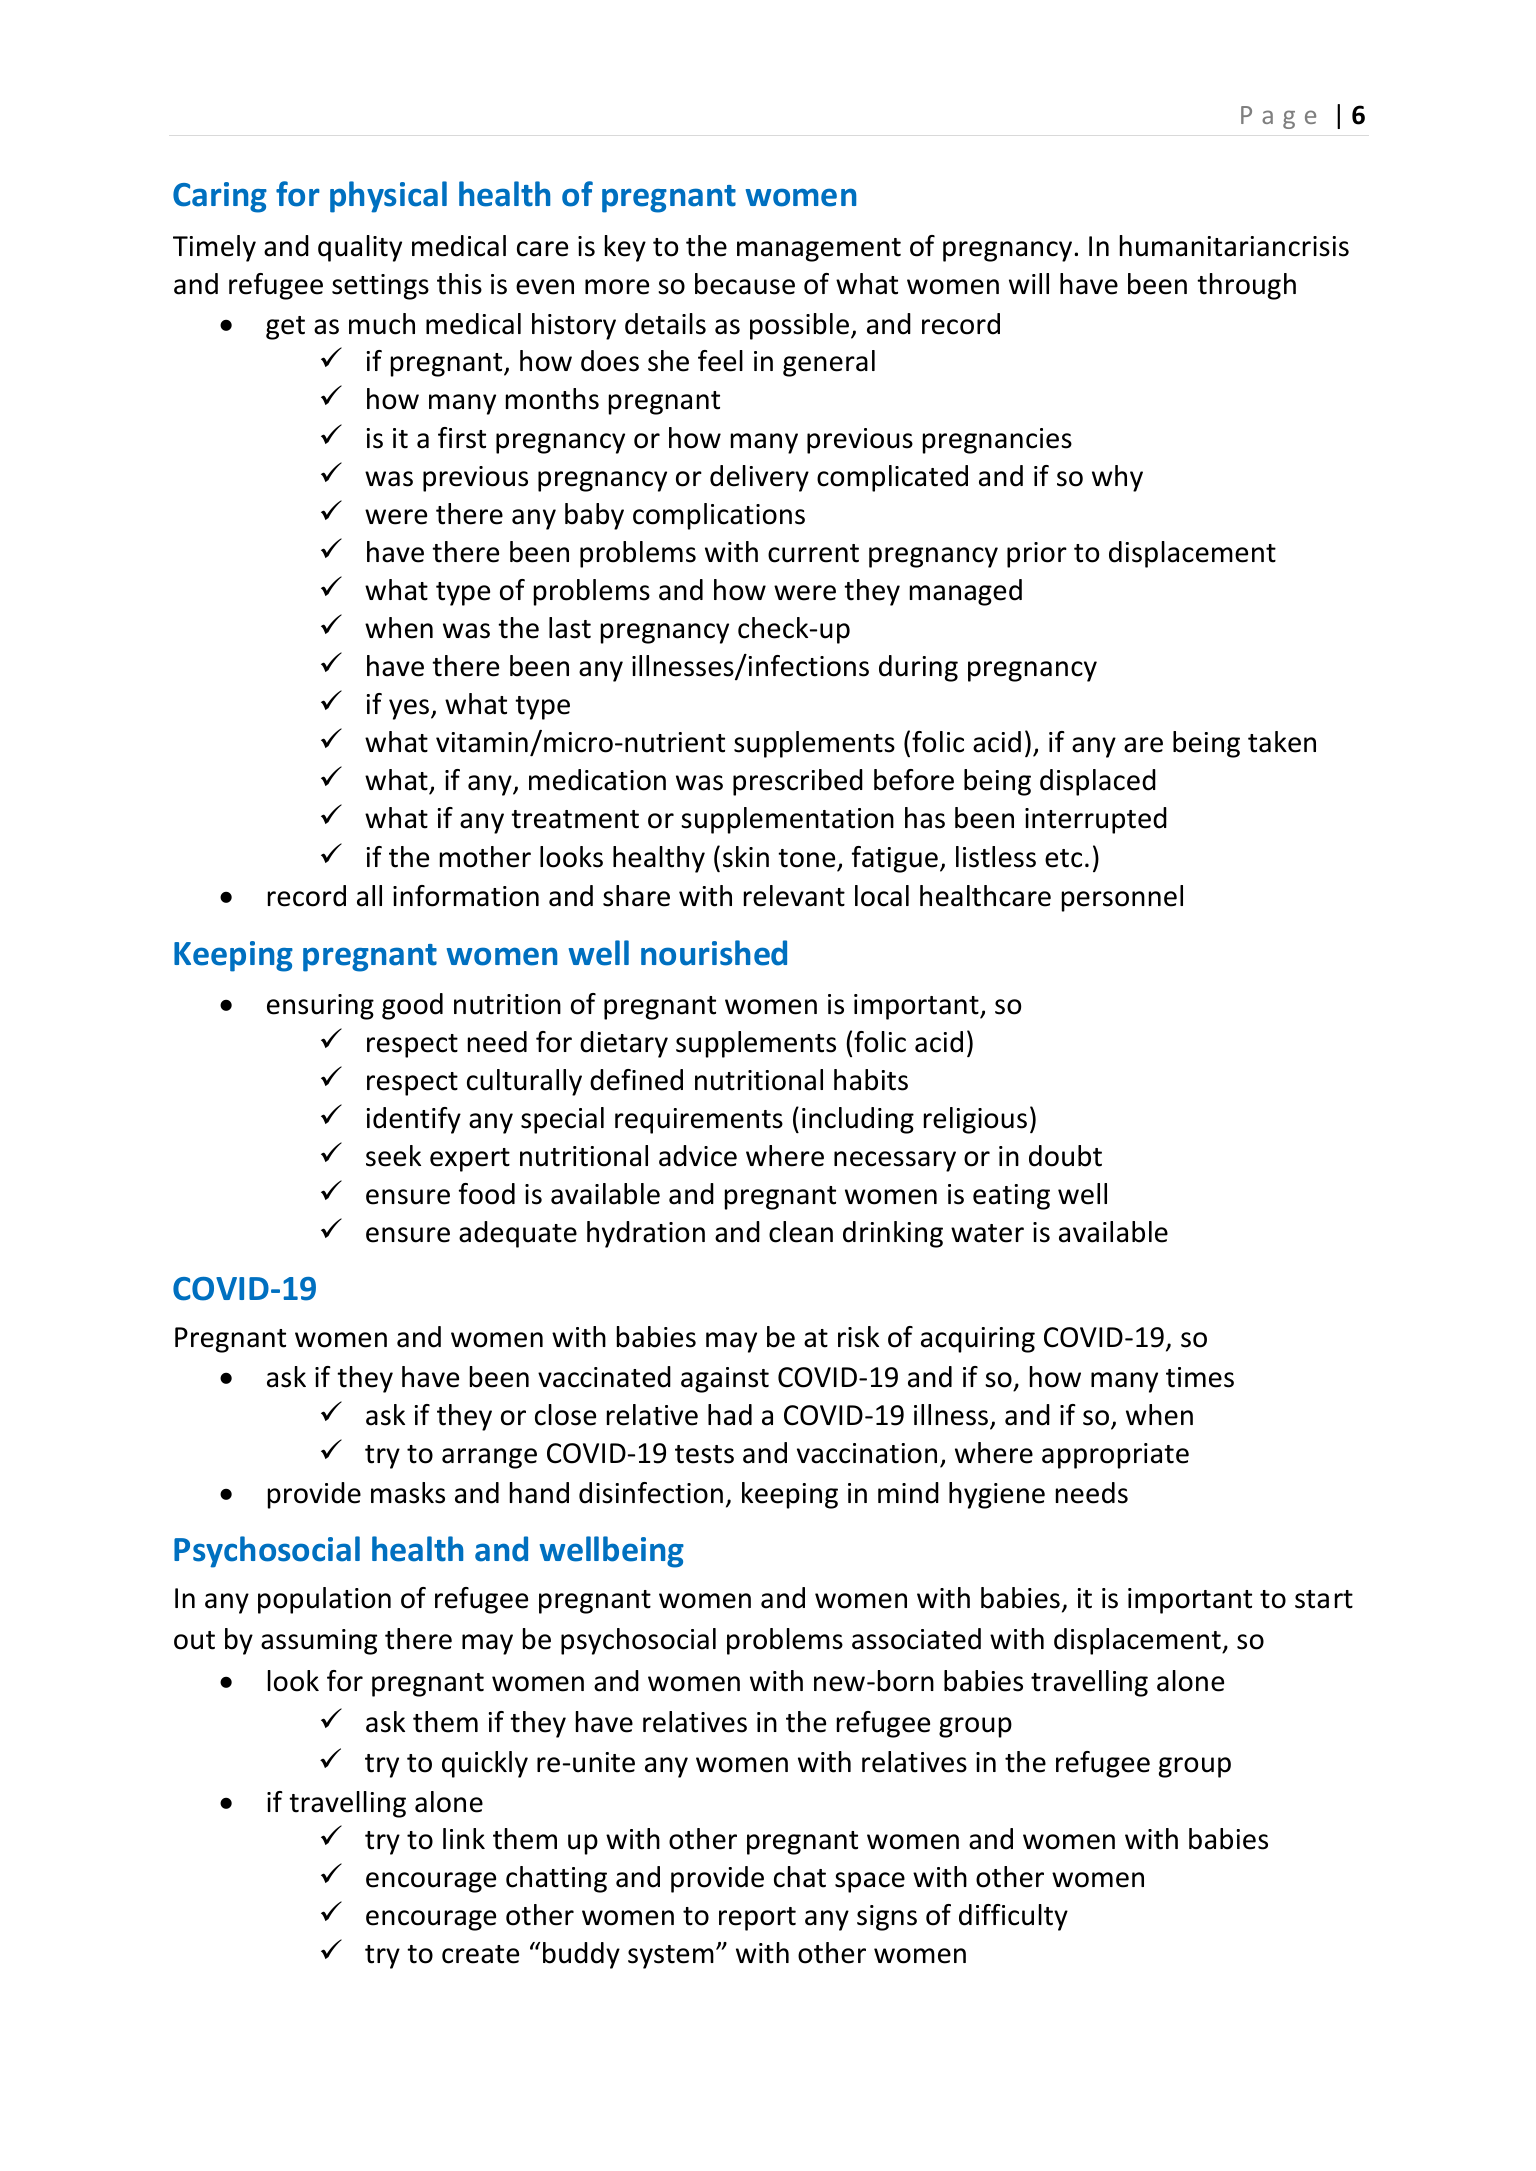 The width and height of the screenshot is (1536, 2171). Describe the element at coordinates (464, 1838) in the screenshot. I see `link` at that location.
